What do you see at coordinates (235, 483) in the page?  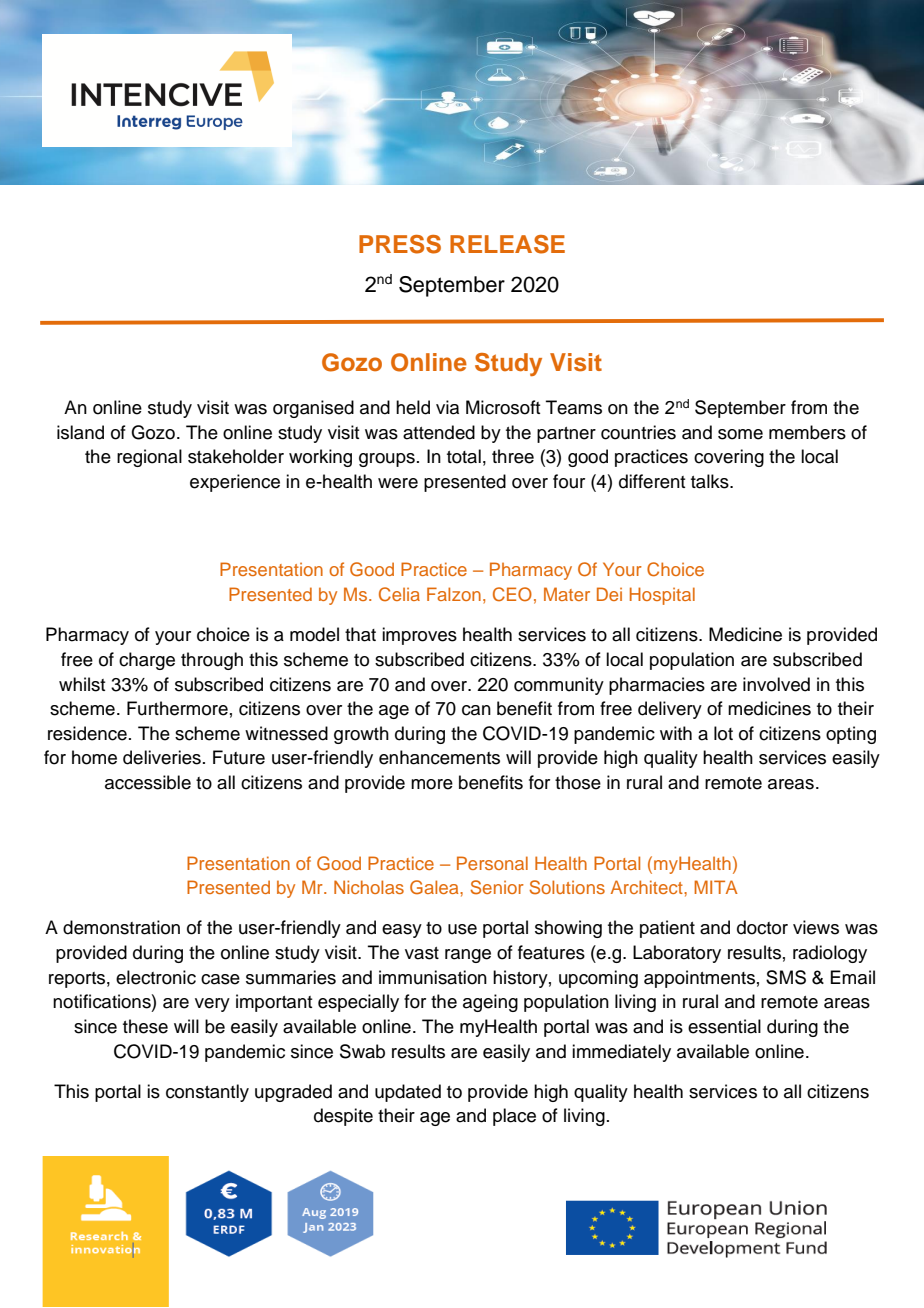 I see `experience` at bounding box center [235, 483].
